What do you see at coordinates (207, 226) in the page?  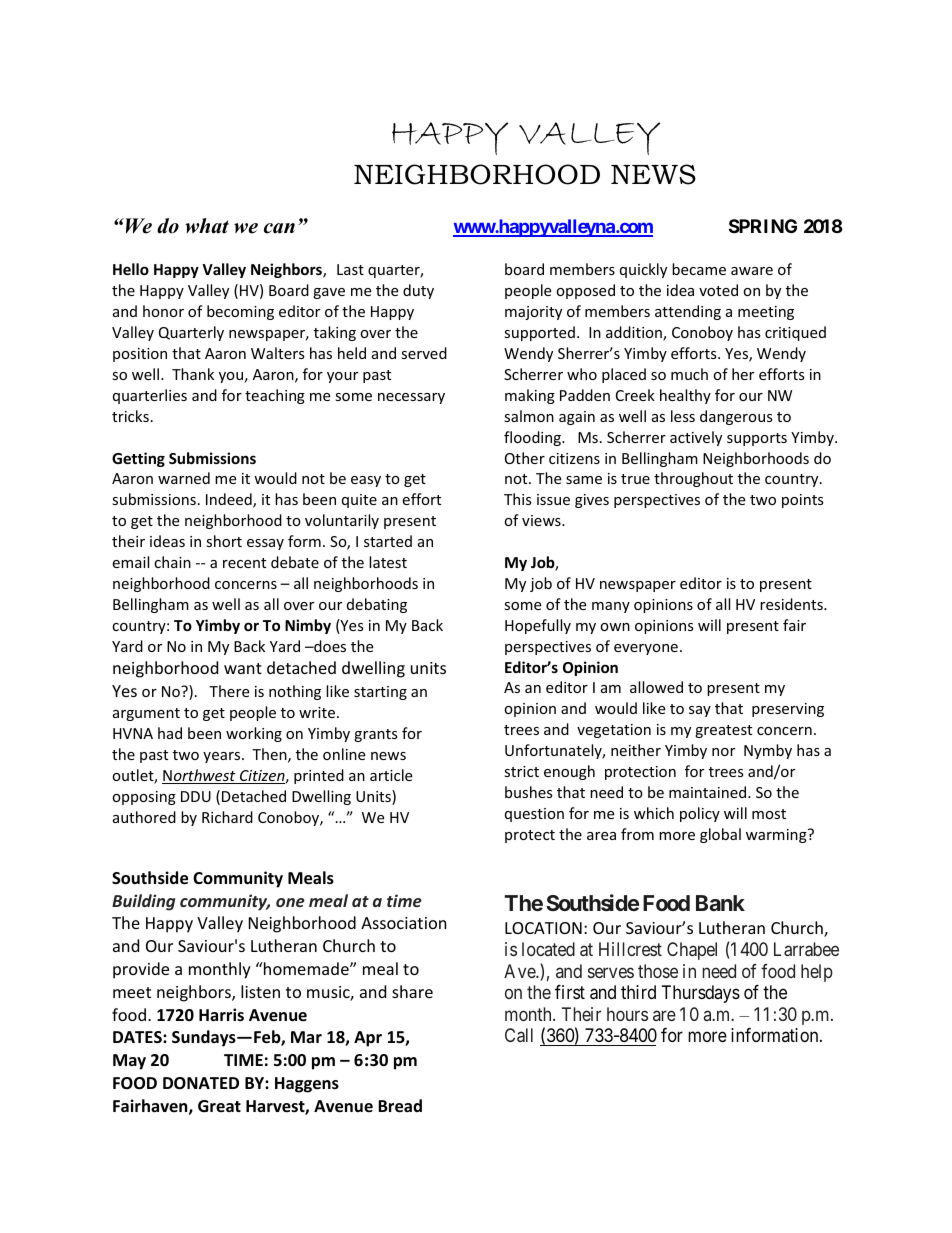 I see `what` at bounding box center [207, 226].
